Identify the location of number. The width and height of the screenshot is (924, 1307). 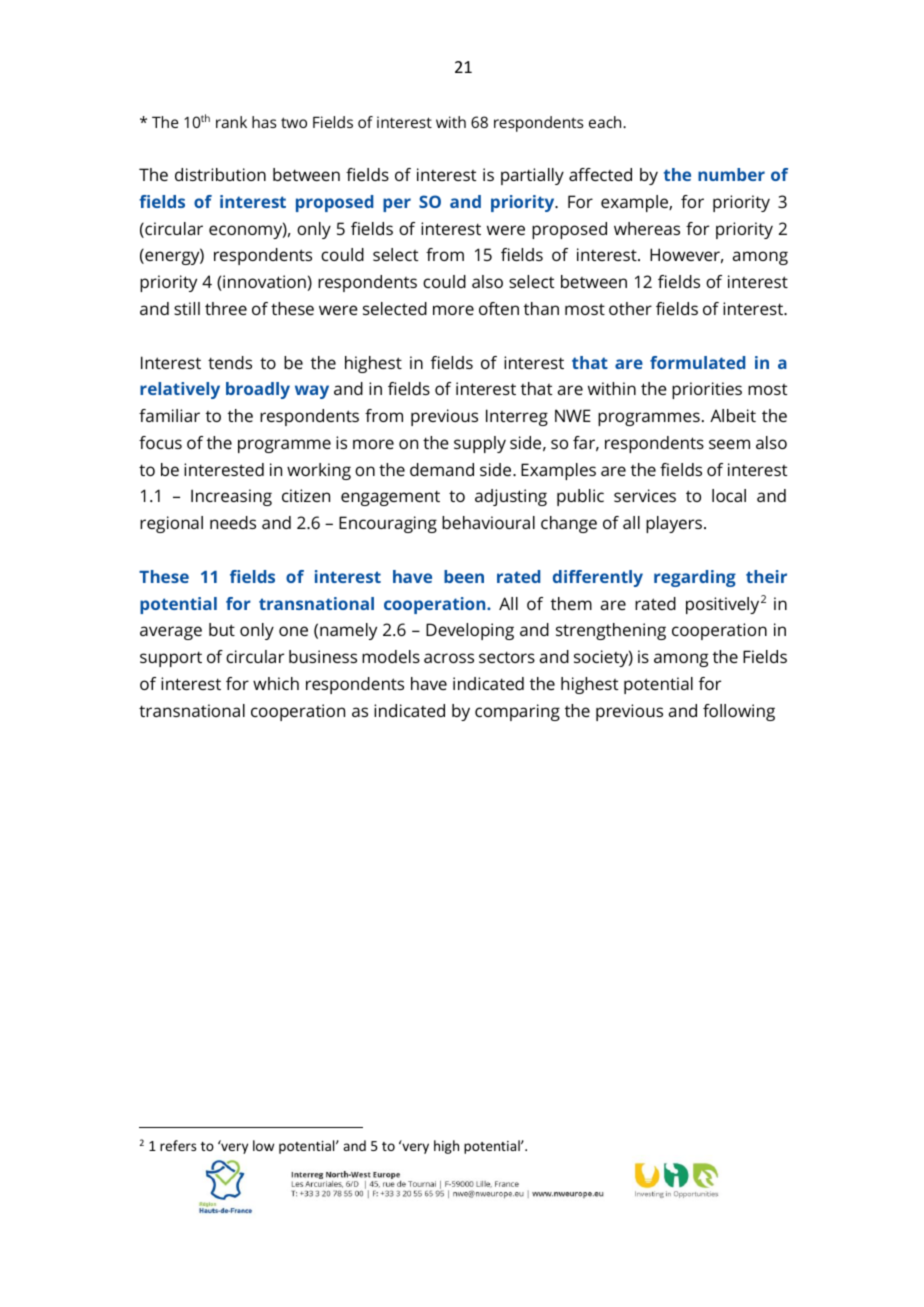
(731, 174).
